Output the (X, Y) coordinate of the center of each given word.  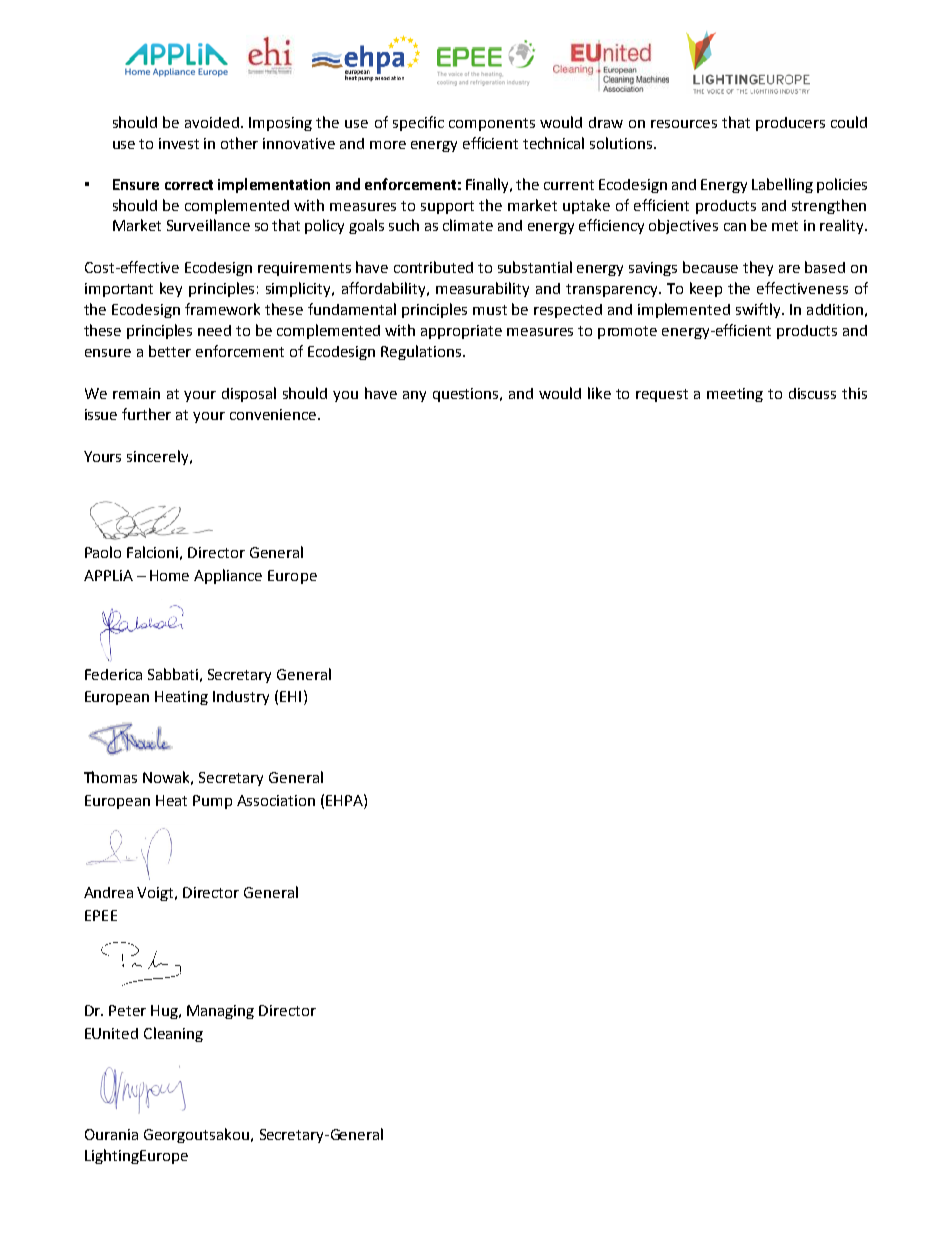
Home (169, 575)
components (492, 124)
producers (790, 124)
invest (179, 143)
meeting (735, 395)
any (414, 396)
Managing (220, 1012)
